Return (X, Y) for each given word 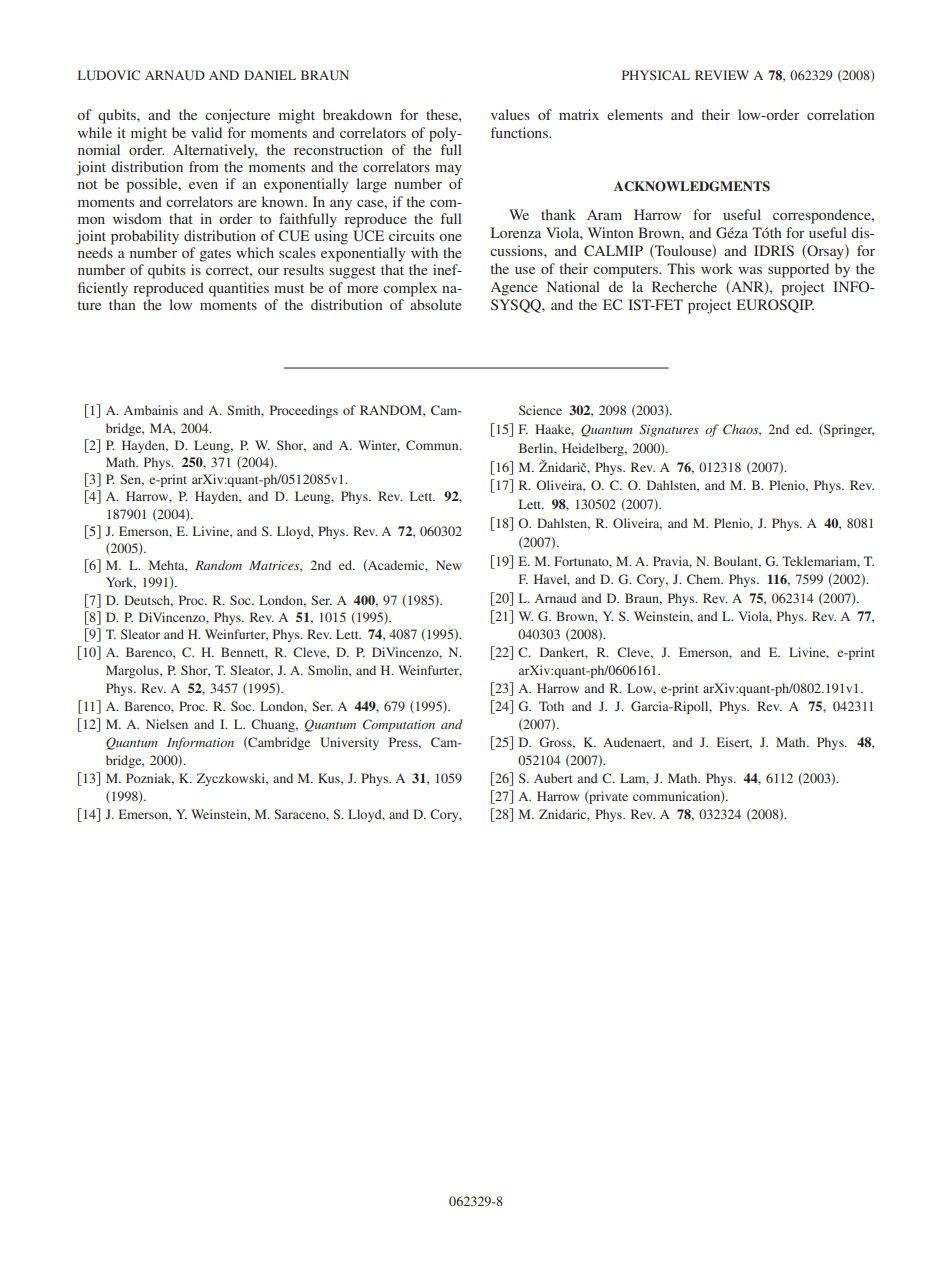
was (750, 270)
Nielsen (167, 724)
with (424, 252)
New (449, 565)
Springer (848, 430)
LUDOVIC (109, 75)
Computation (399, 725)
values (510, 114)
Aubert (553, 778)
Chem (705, 579)
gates (215, 255)
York (121, 583)
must (289, 288)
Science (540, 410)
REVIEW (722, 75)
